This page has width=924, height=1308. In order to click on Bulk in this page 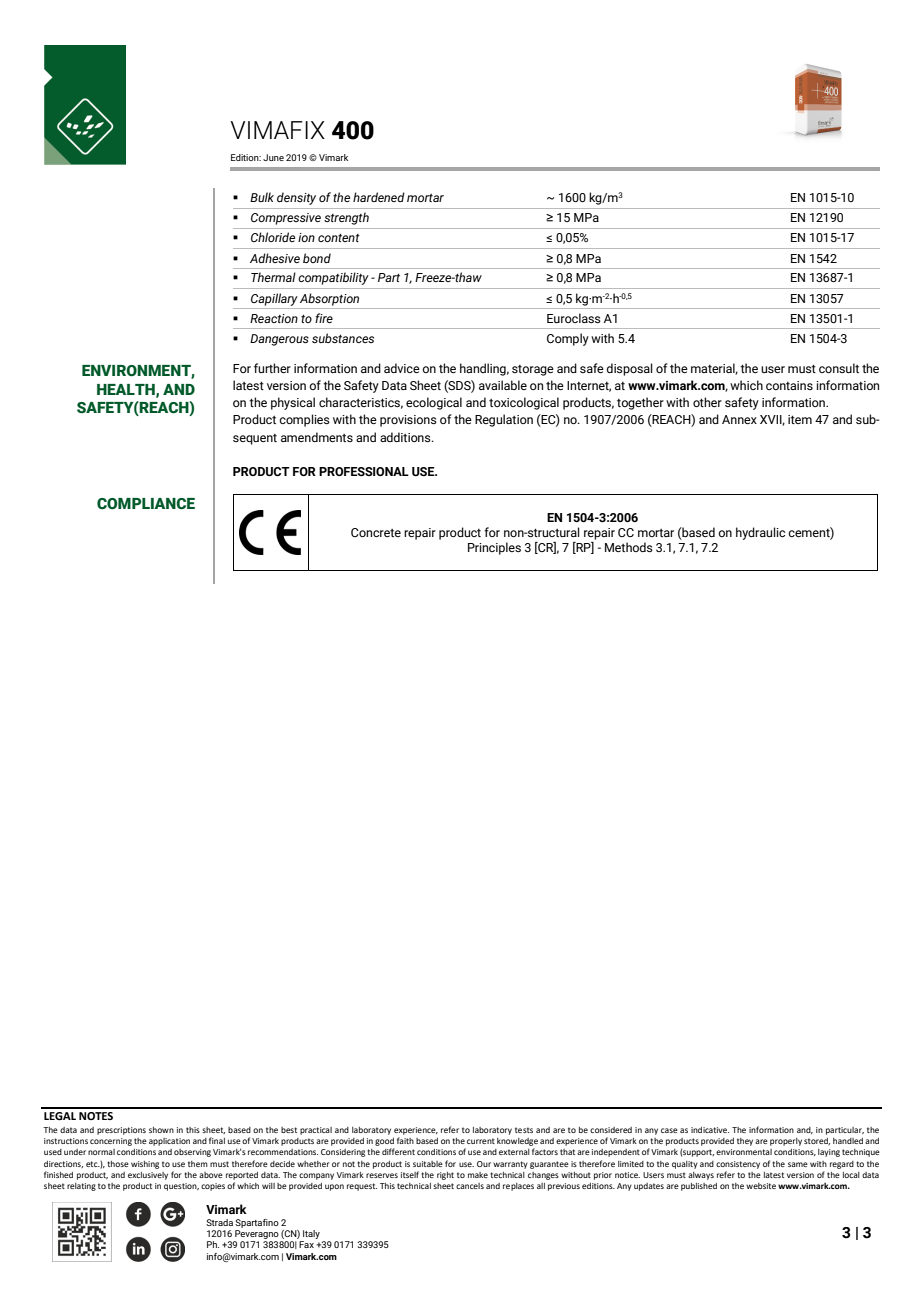, I will do `click(262, 197)`.
